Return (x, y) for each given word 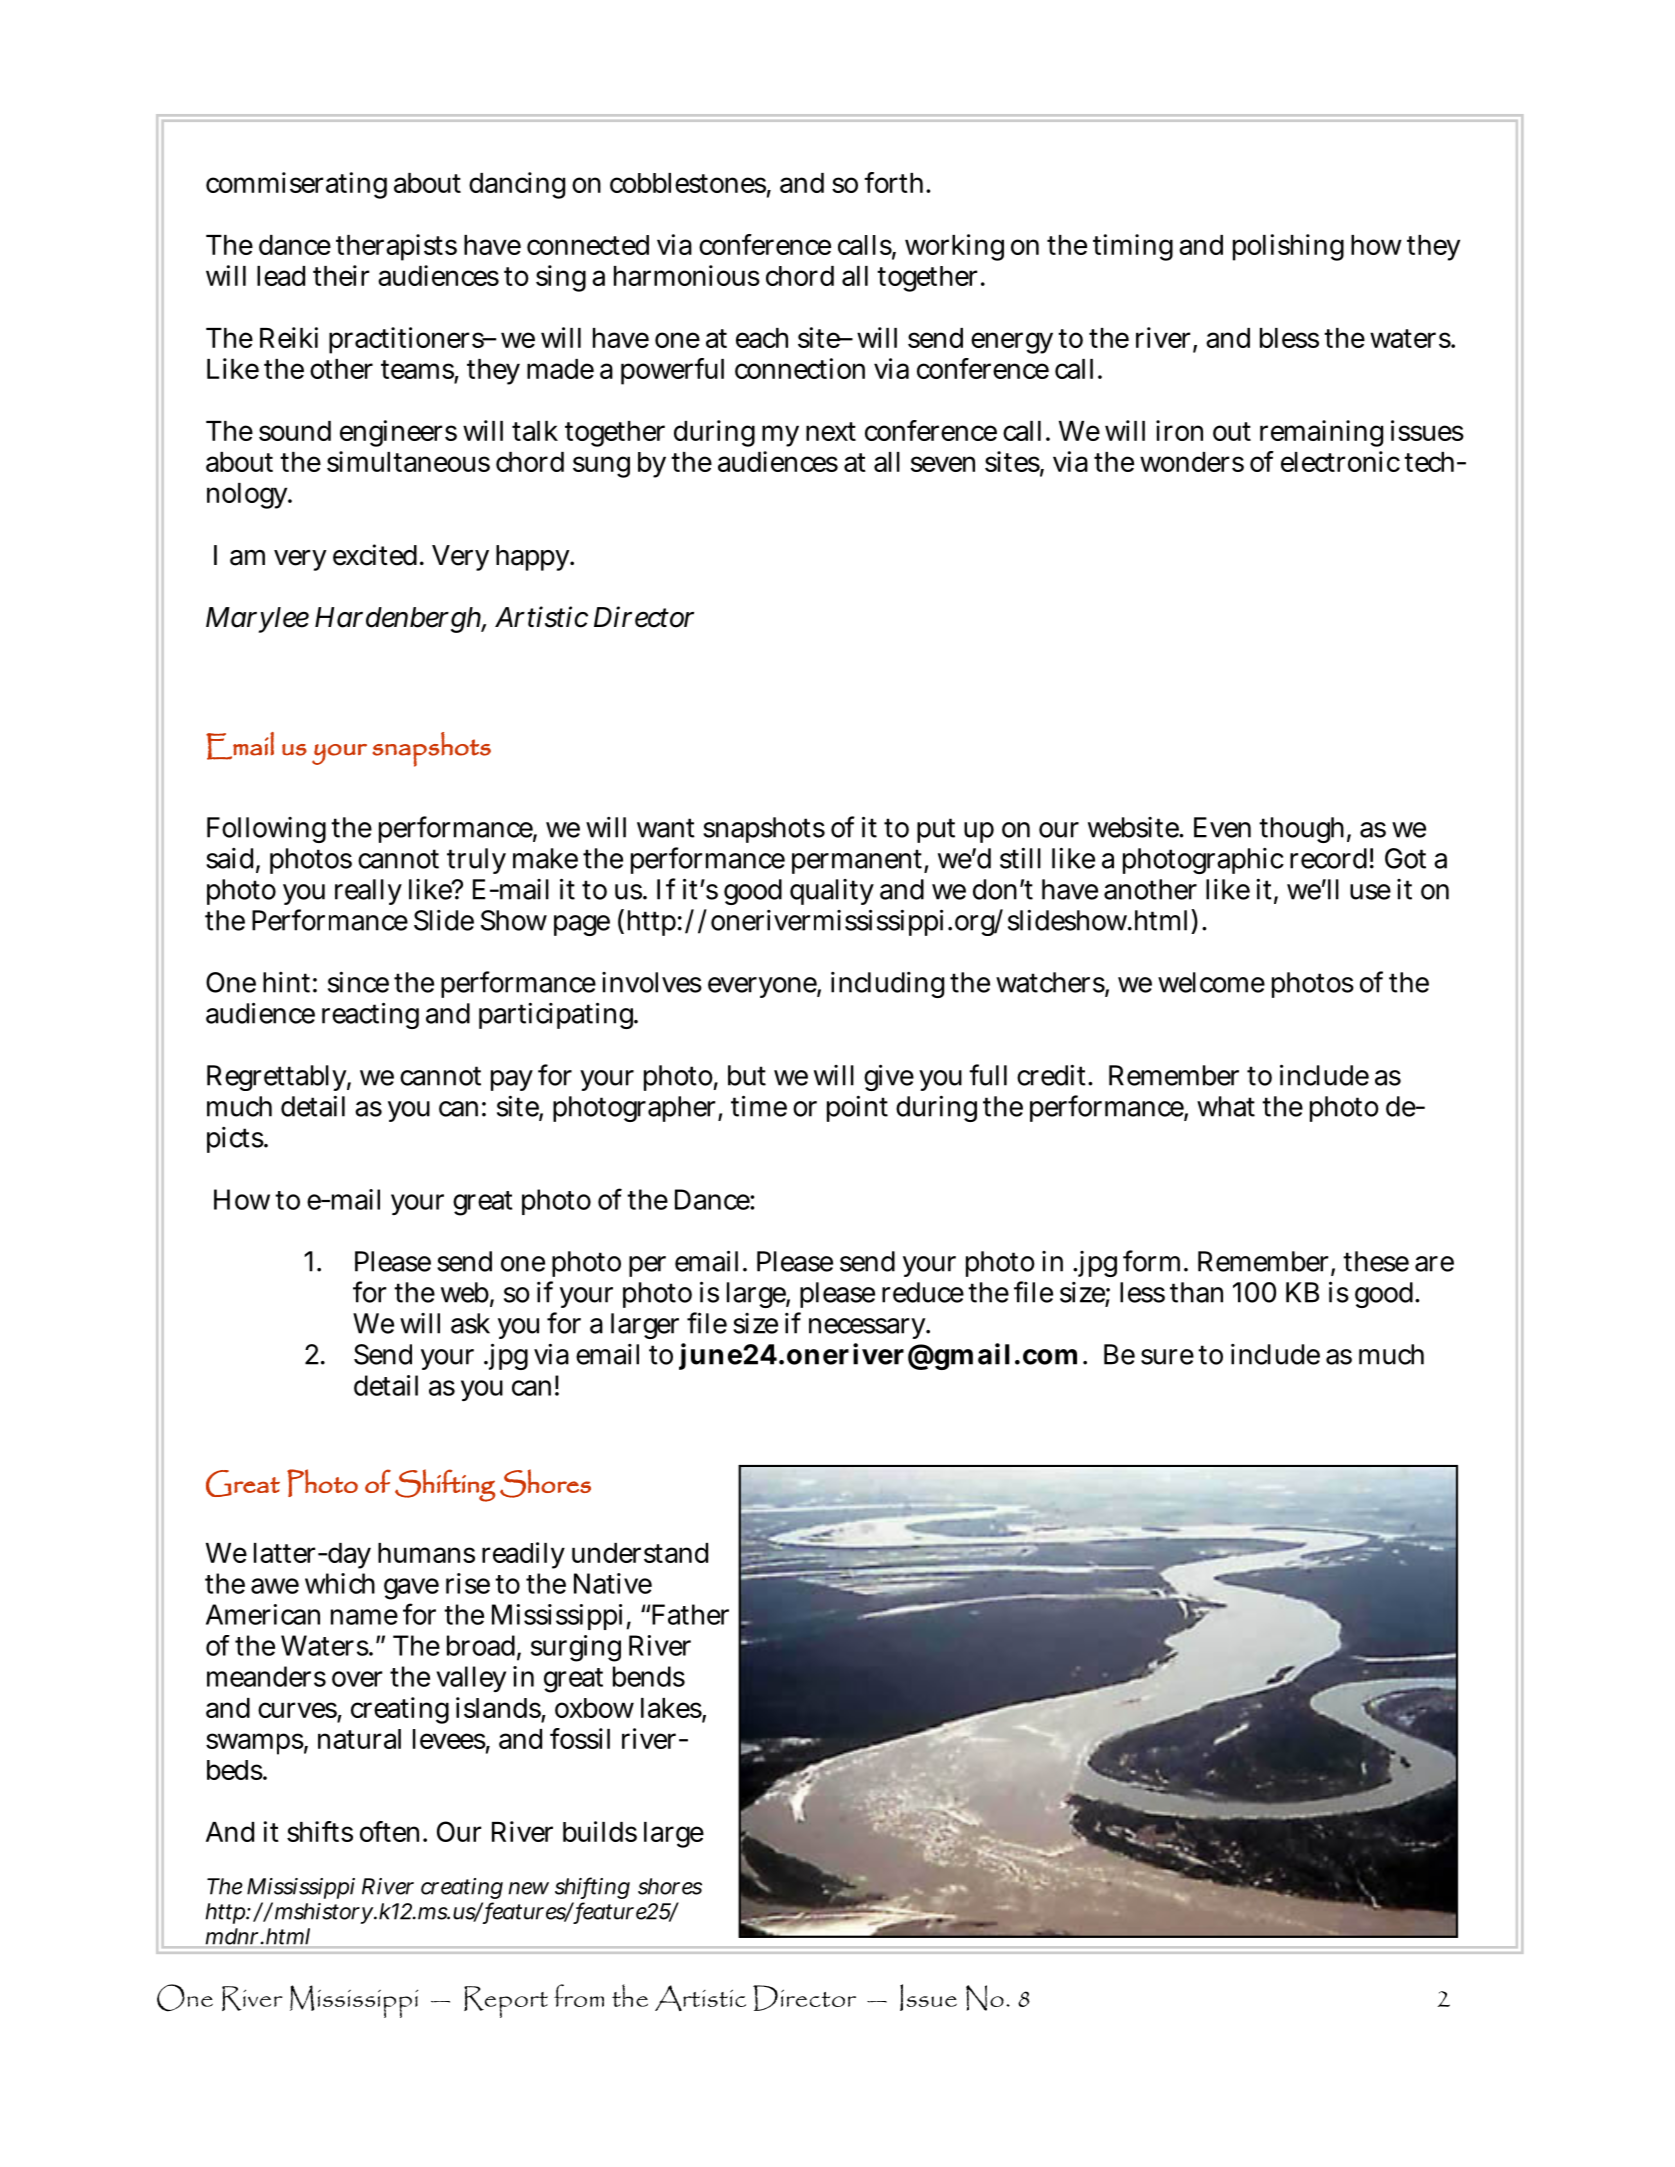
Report (506, 2002)
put (936, 830)
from (579, 1995)
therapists (396, 247)
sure (1167, 1357)
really (368, 892)
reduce (923, 1292)
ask (470, 1323)
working (954, 247)
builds (600, 1831)
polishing (1288, 247)
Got (1405, 858)
